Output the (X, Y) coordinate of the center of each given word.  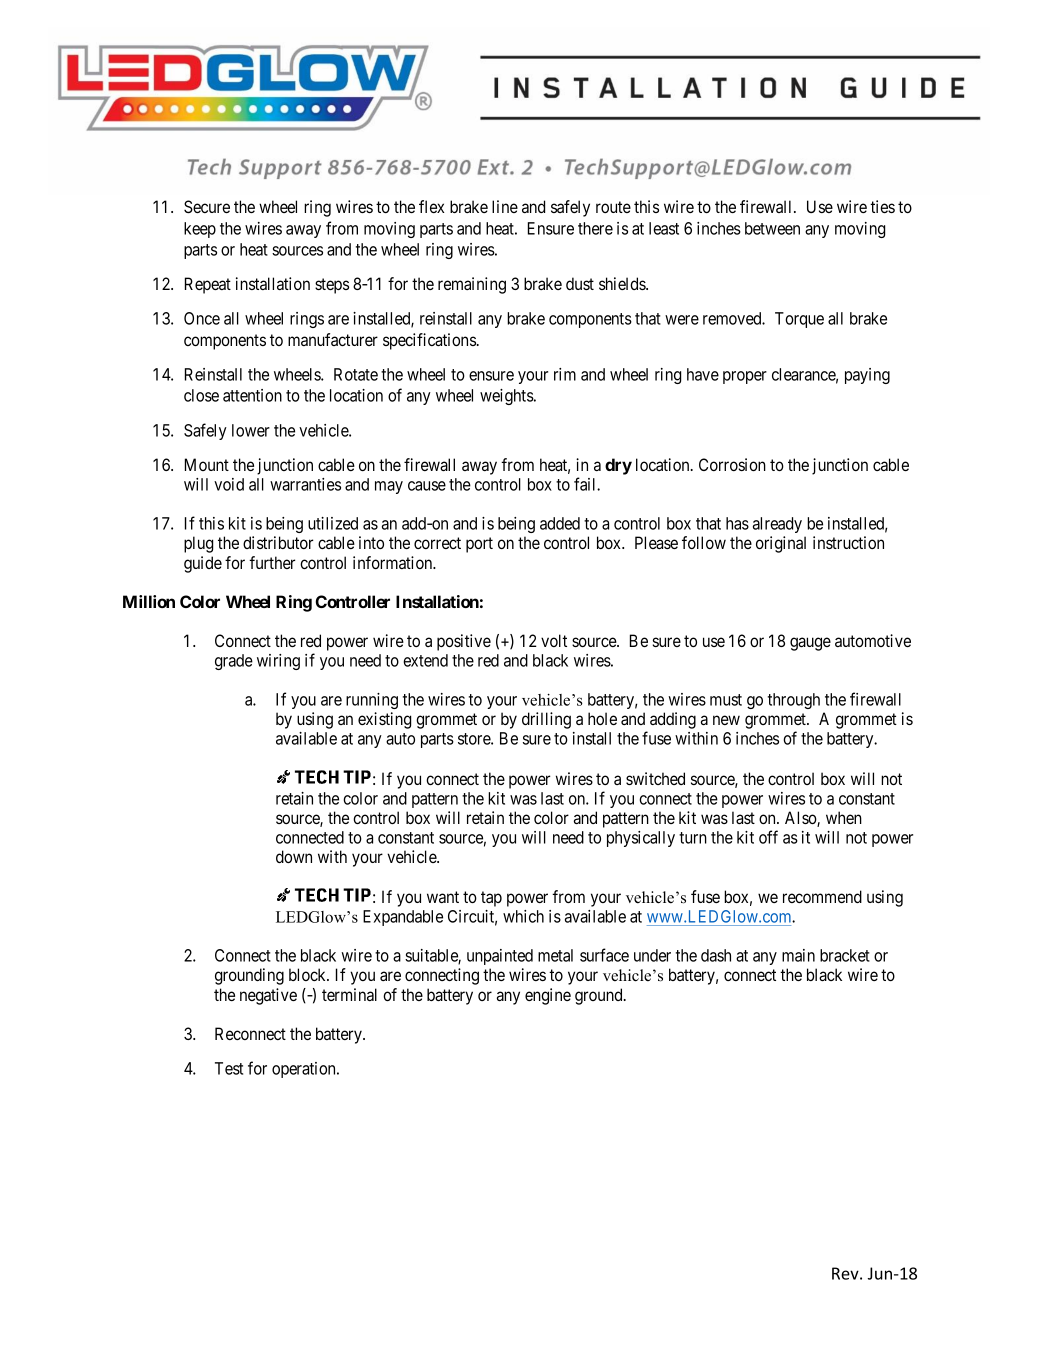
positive (464, 642)
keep (200, 230)
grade (234, 662)
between (772, 228)
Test (229, 1068)
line (505, 206)
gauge (810, 644)
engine (548, 996)
